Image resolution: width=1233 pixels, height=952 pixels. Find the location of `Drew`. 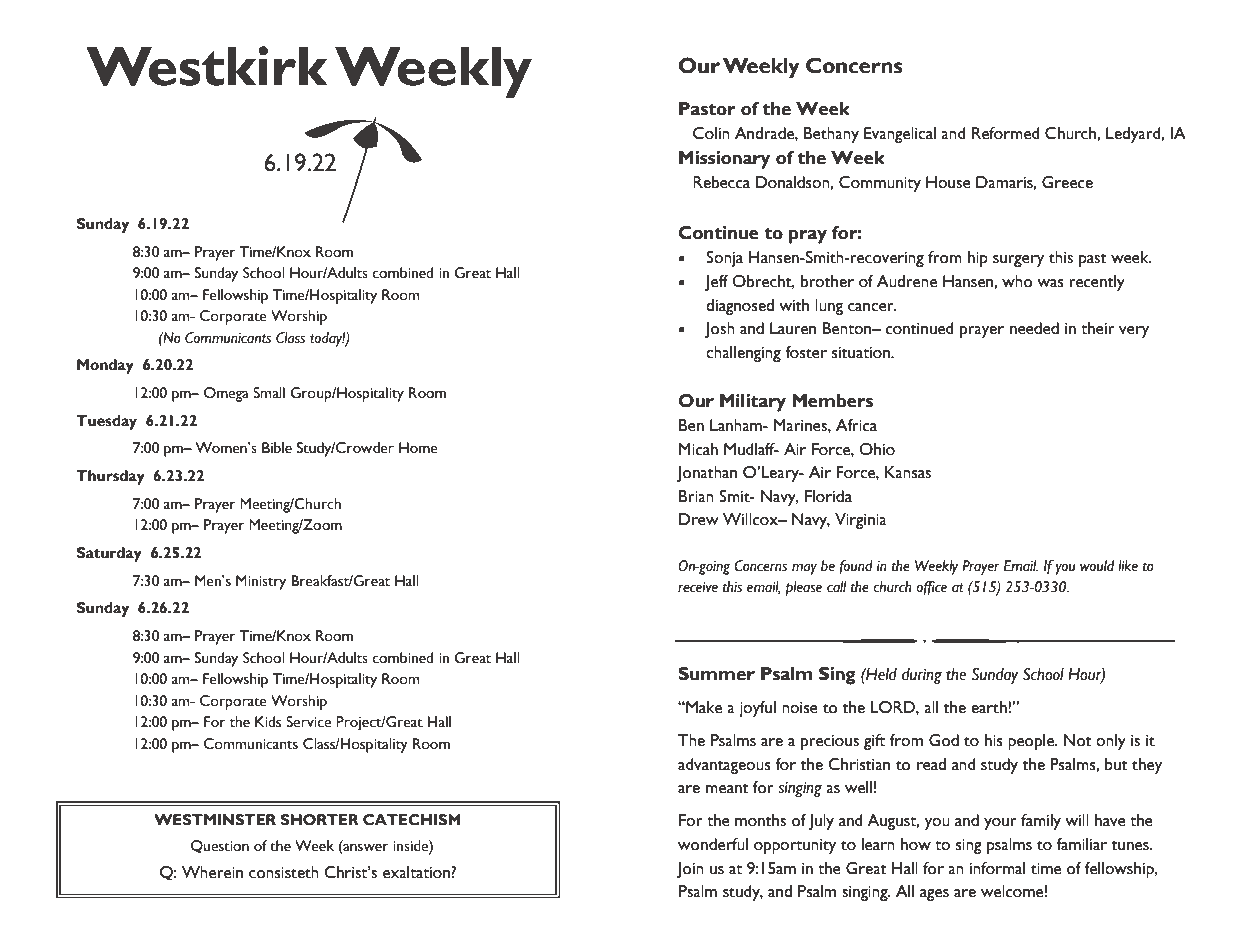

Drew is located at coordinates (699, 519).
